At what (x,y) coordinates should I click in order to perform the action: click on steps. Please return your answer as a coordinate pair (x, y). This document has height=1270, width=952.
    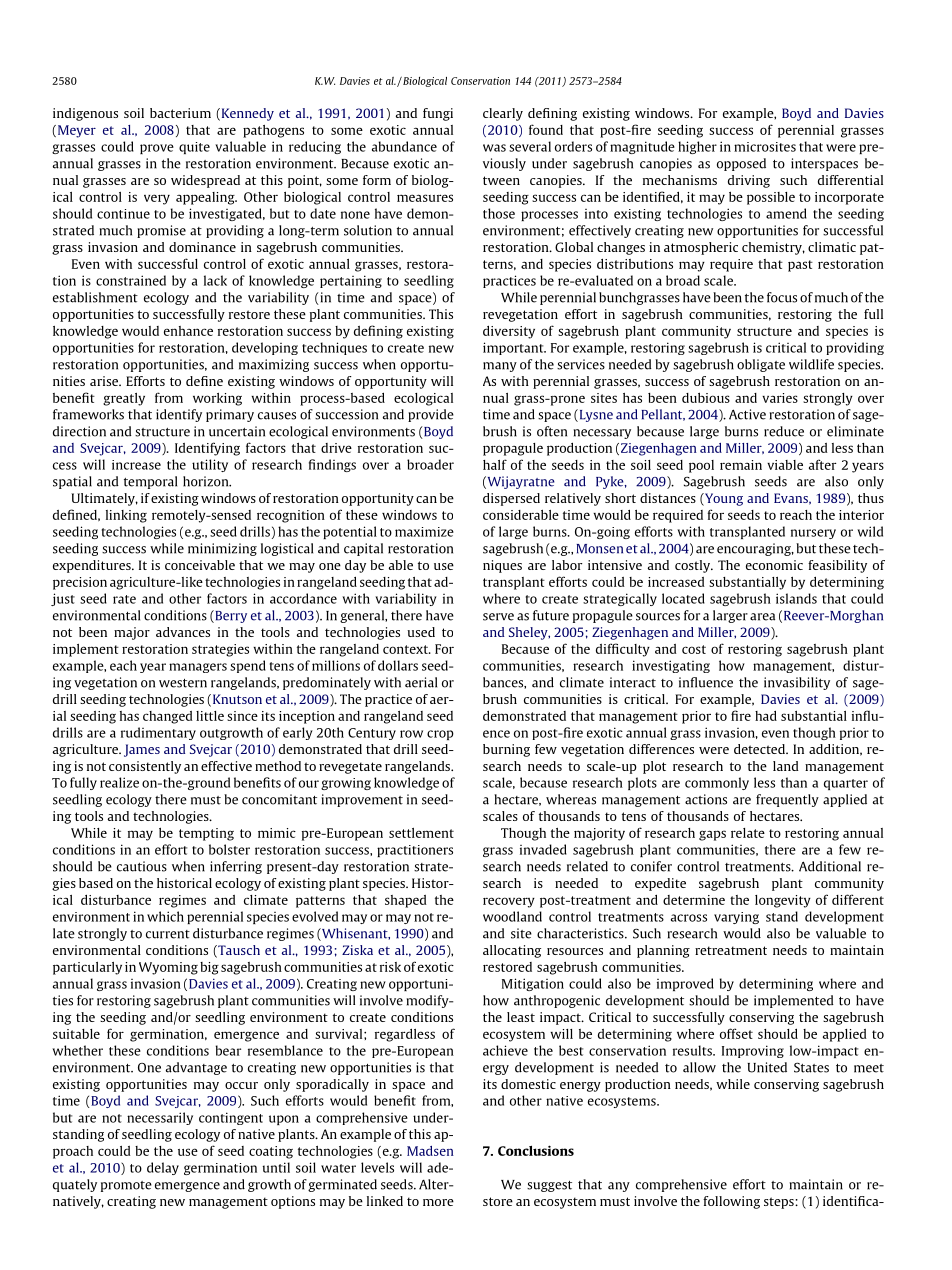
    Looking at the image, I should click on (780, 1203).
